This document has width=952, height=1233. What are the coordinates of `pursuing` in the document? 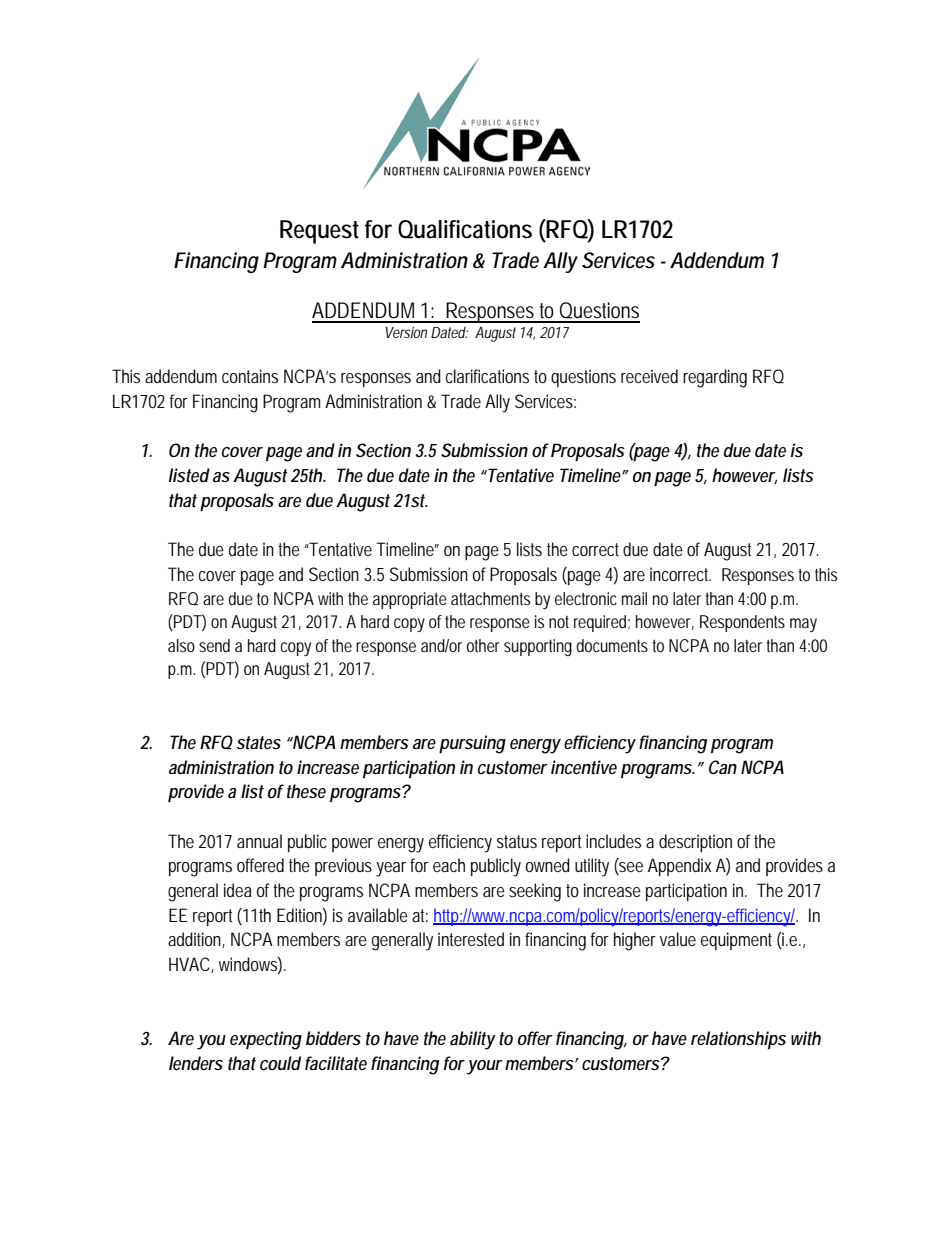 It's located at (472, 744).
